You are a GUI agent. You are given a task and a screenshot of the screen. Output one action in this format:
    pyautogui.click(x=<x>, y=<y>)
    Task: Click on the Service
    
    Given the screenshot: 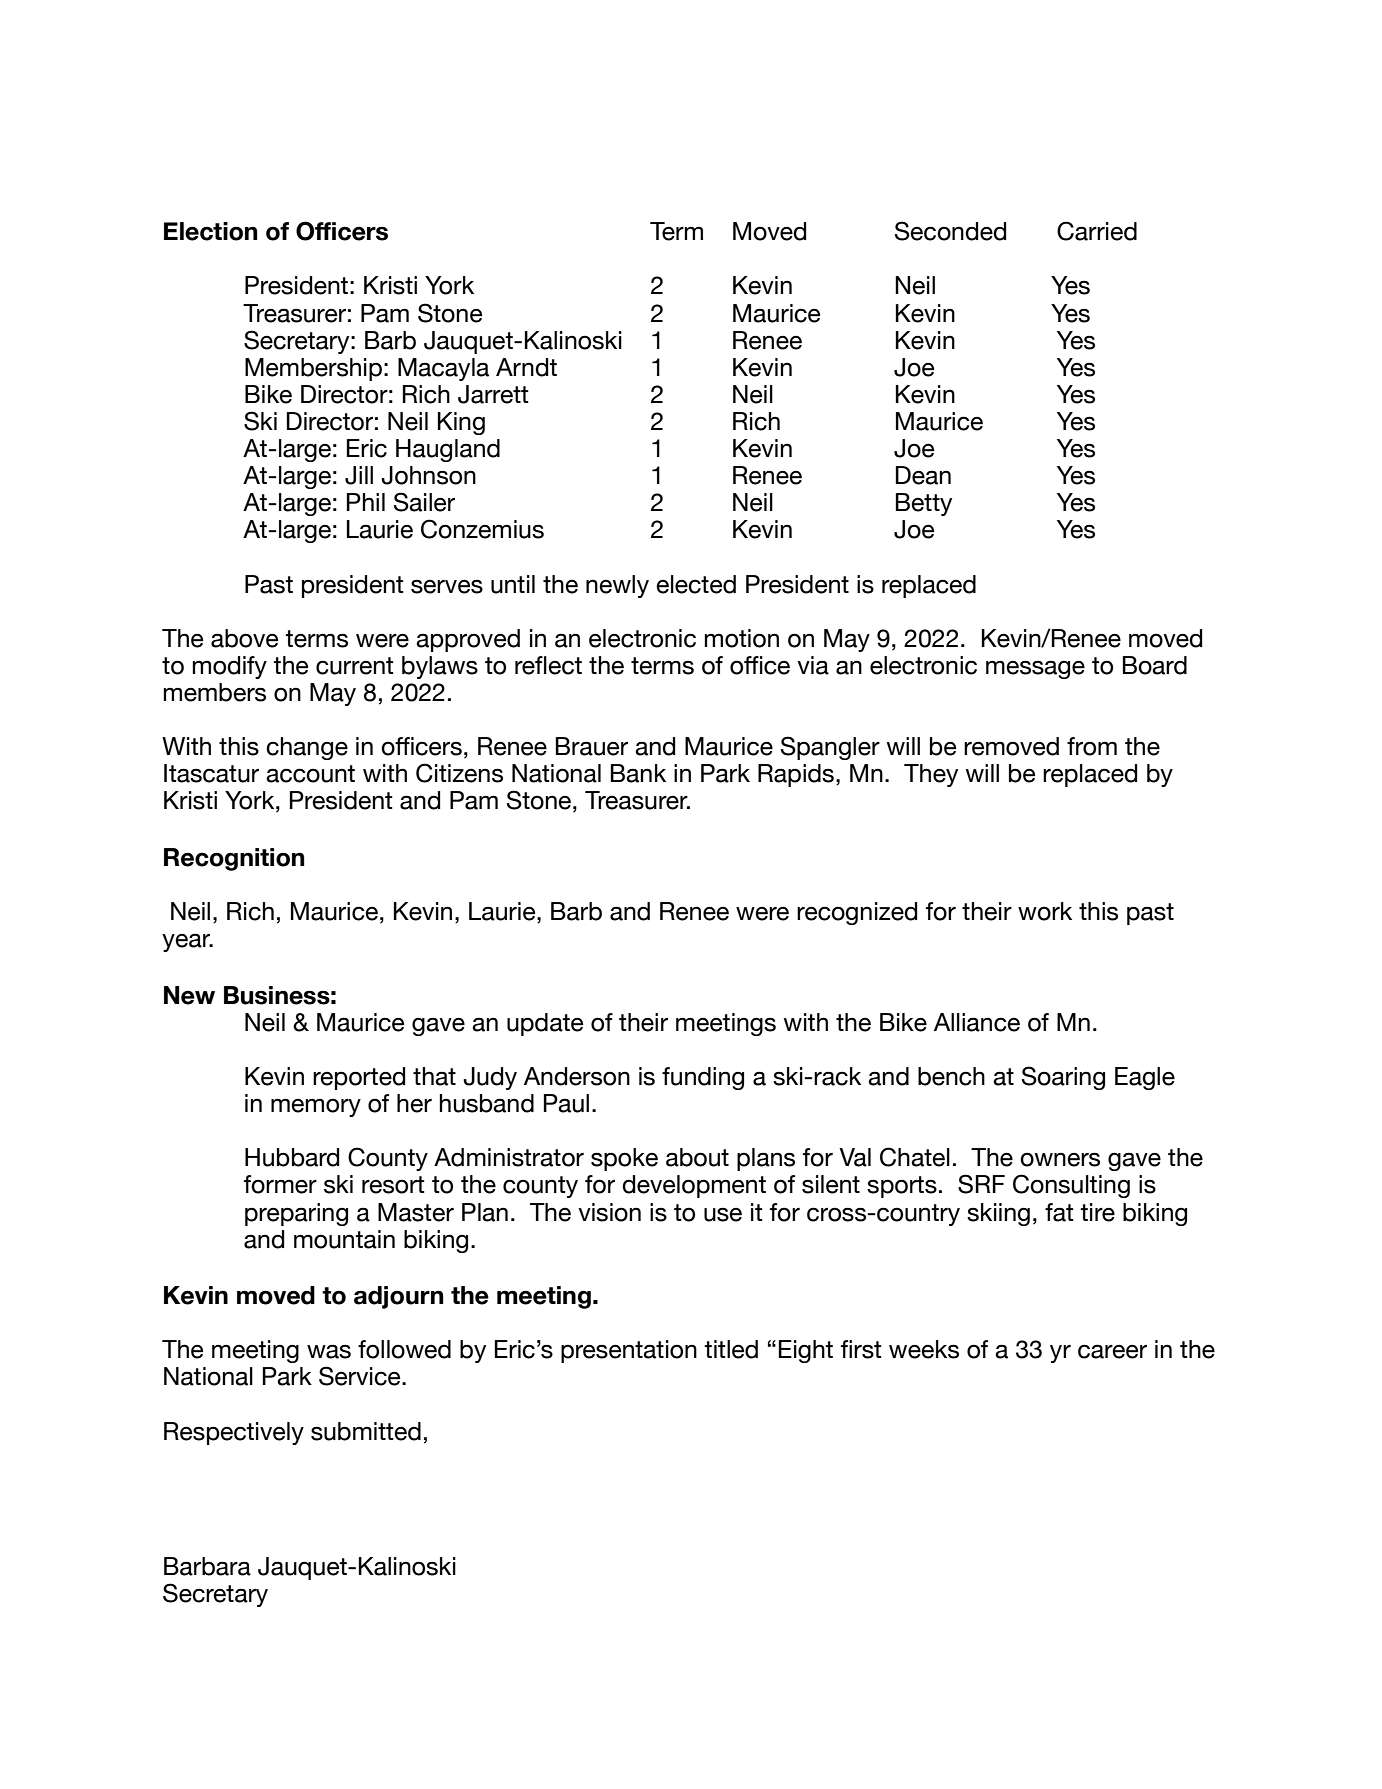 What is the action you would take?
    pyautogui.click(x=361, y=1376)
